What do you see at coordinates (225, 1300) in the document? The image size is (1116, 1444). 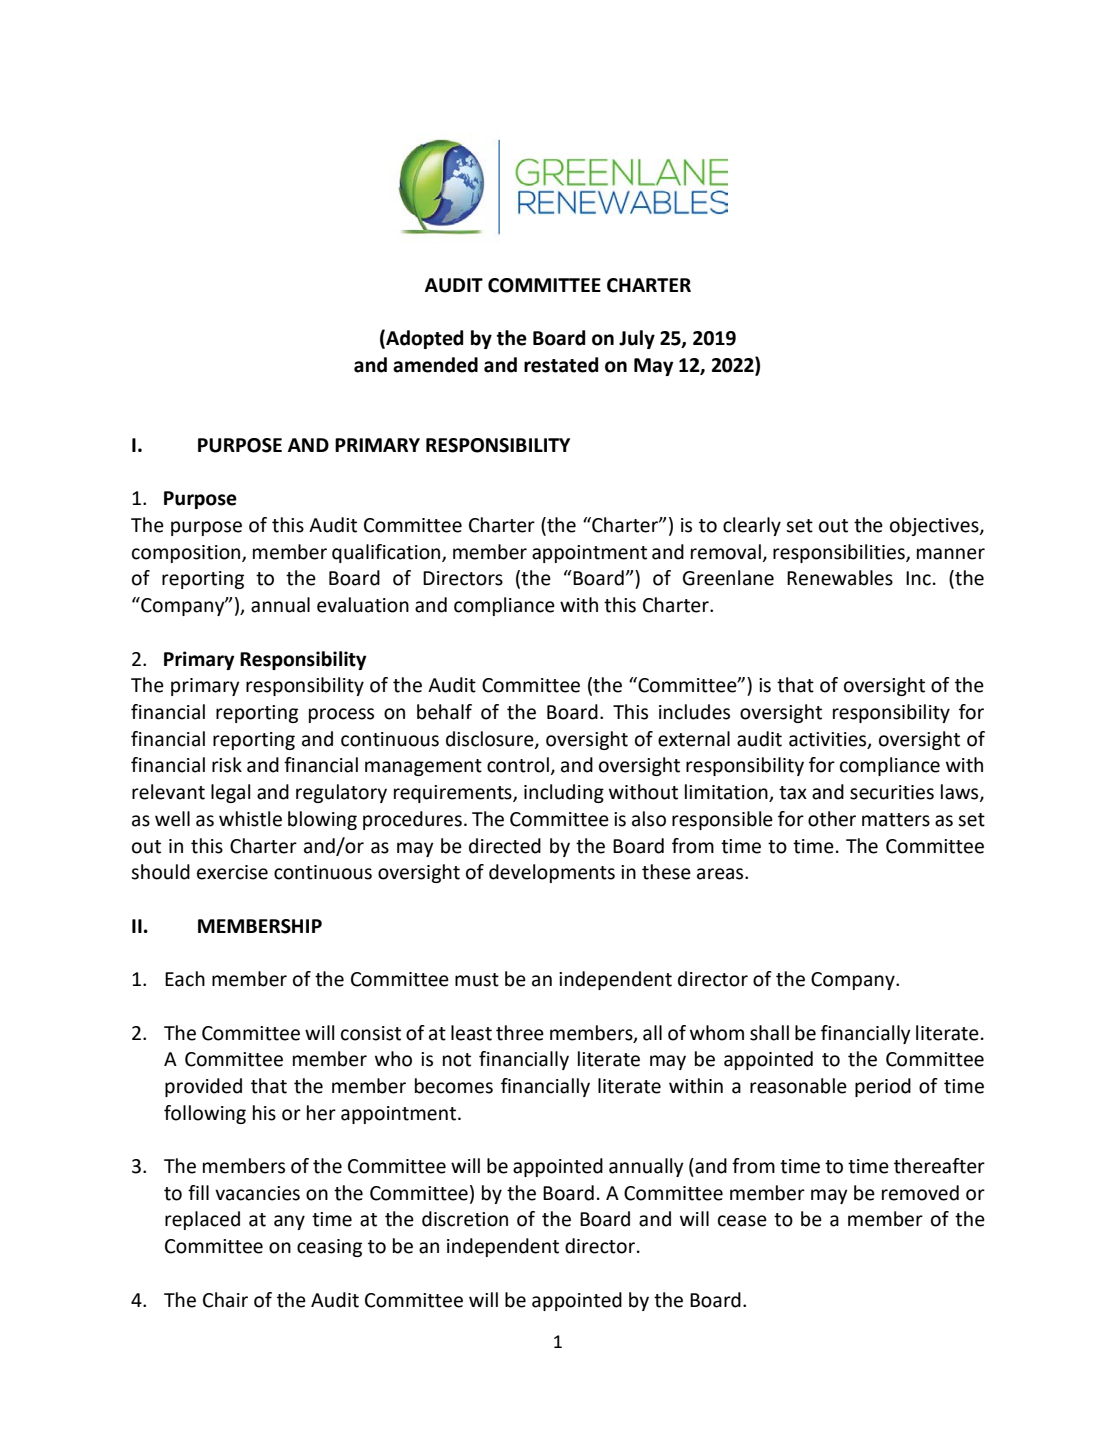 I see `Chair` at bounding box center [225, 1300].
